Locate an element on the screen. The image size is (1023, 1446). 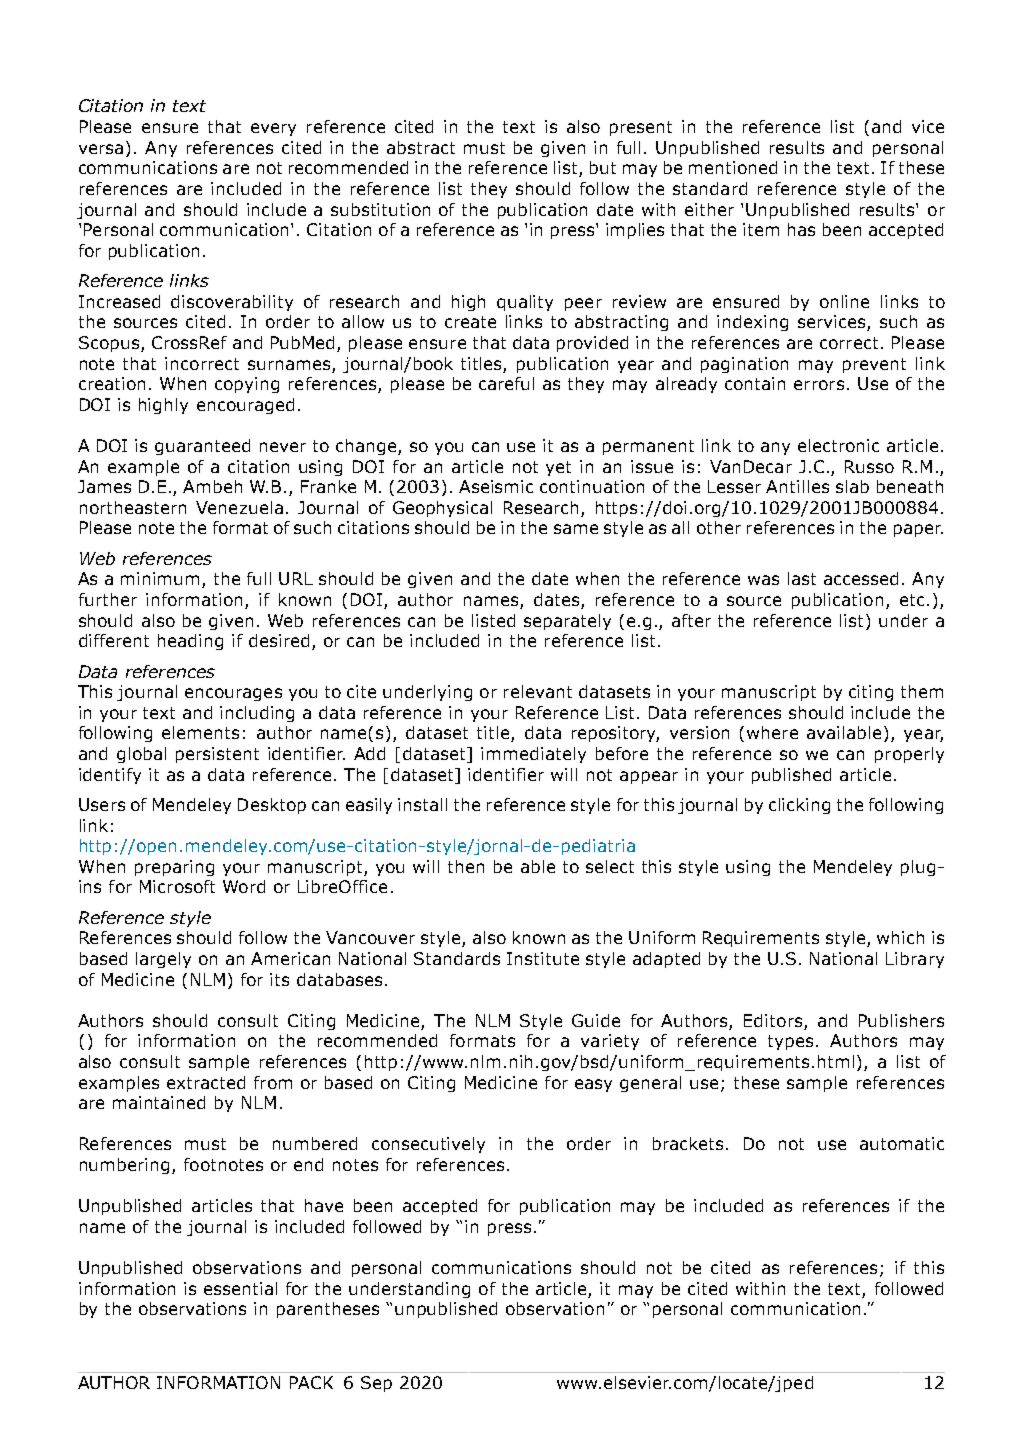
where is located at coordinates (772, 732).
